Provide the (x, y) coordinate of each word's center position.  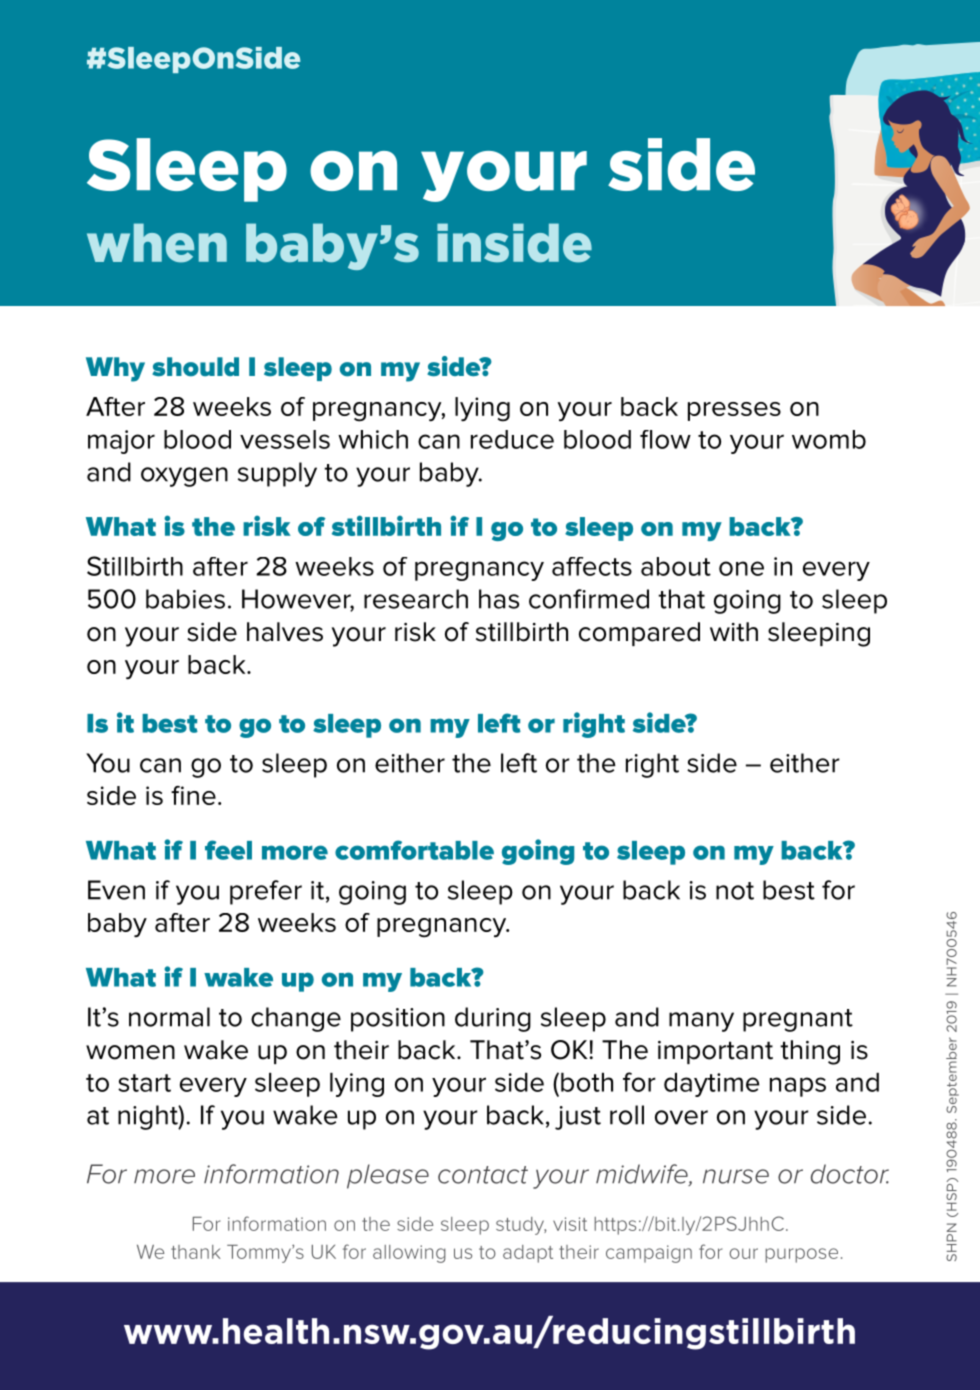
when (157, 243)
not (735, 891)
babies (185, 599)
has (499, 599)
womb (829, 439)
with (734, 632)
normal (169, 1017)
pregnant (798, 1020)
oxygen (184, 477)
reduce (512, 439)
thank (196, 1252)
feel (228, 850)
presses (734, 411)
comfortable (414, 850)
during (493, 1019)
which (373, 439)
